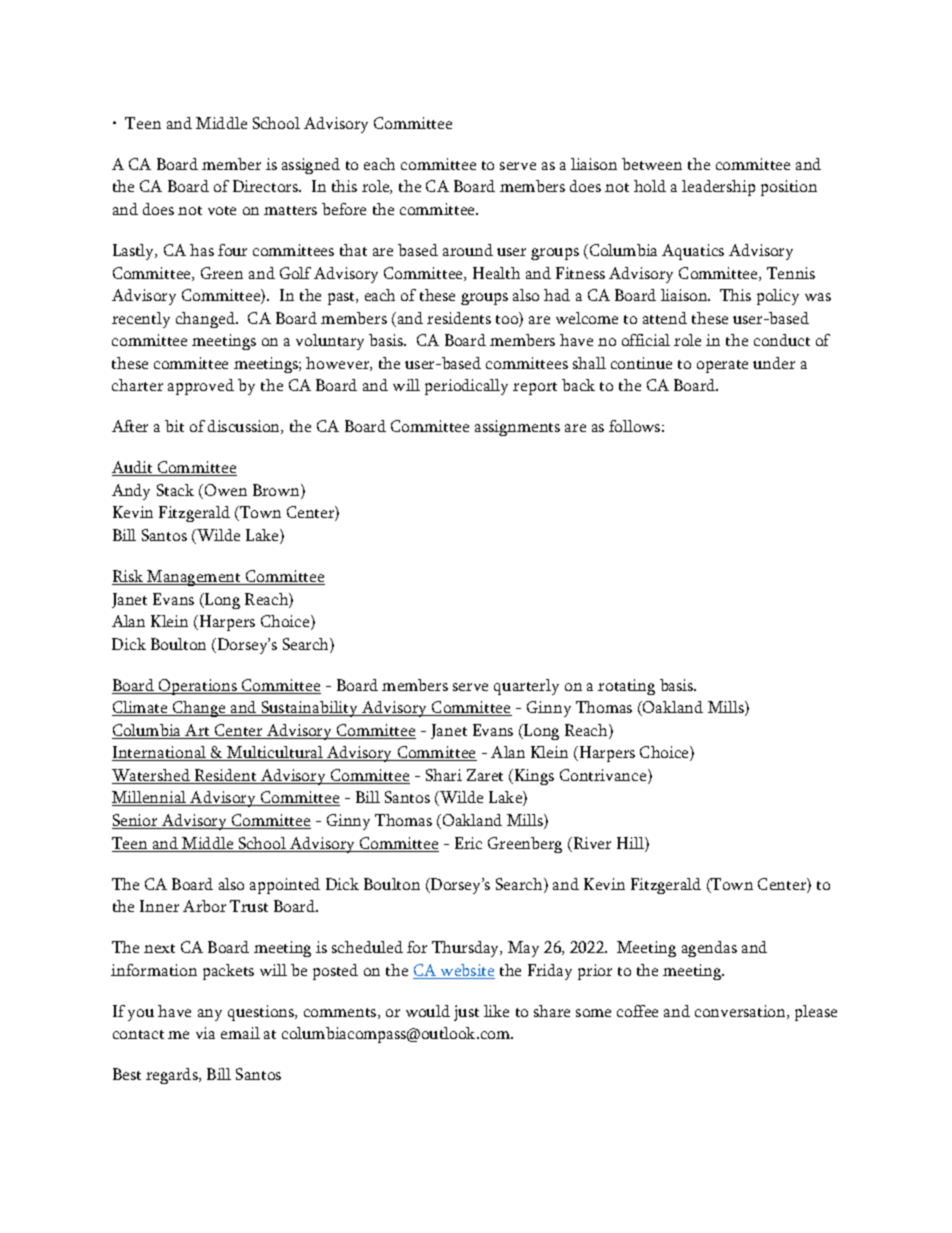 The width and height of the screenshot is (952, 1233). What do you see at coordinates (466, 387) in the screenshot?
I see `periodically` at bounding box center [466, 387].
